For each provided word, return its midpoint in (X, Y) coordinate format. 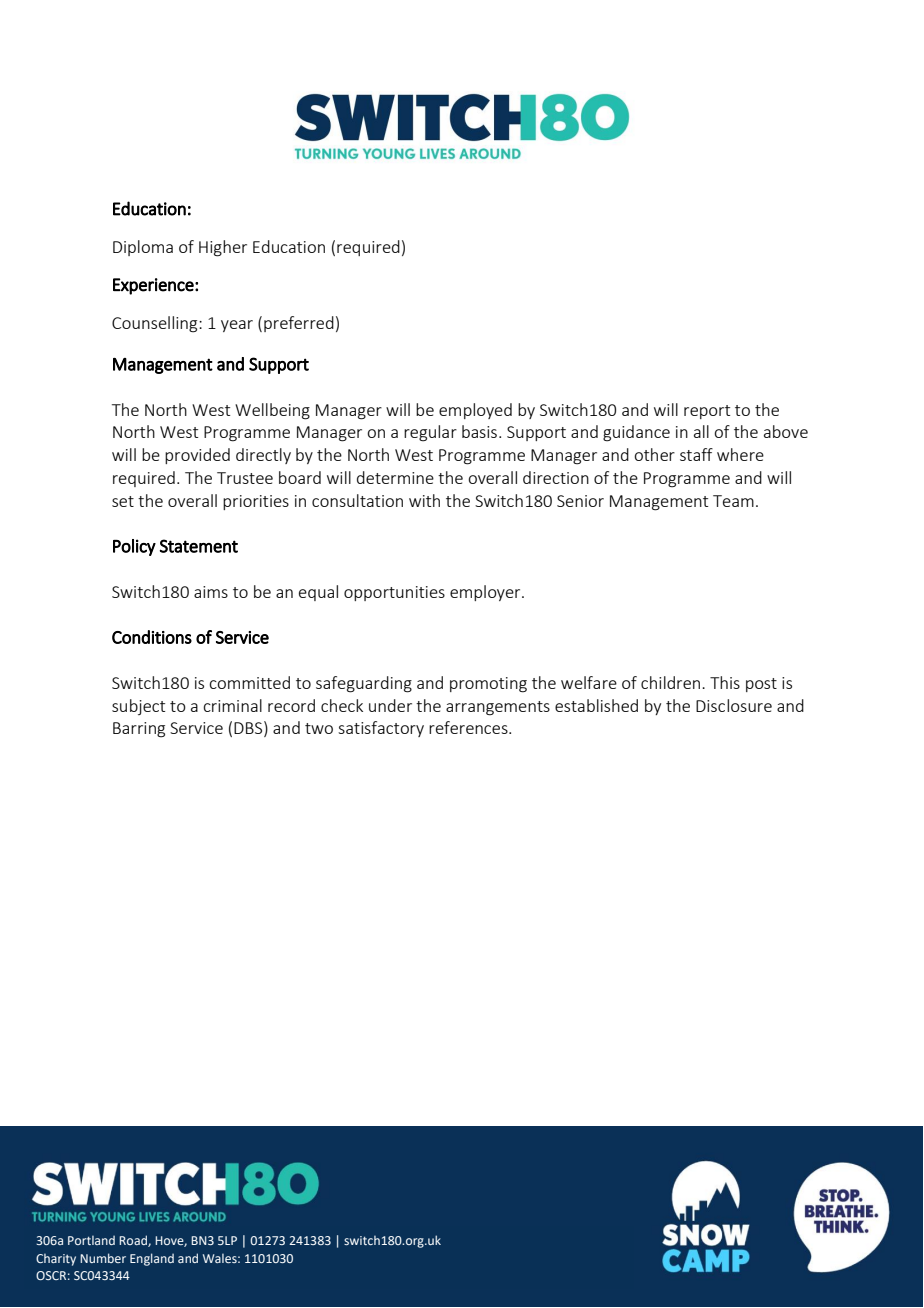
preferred (299, 324)
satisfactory (381, 729)
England (152, 1259)
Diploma (143, 248)
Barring (139, 730)
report (707, 412)
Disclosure (734, 705)
